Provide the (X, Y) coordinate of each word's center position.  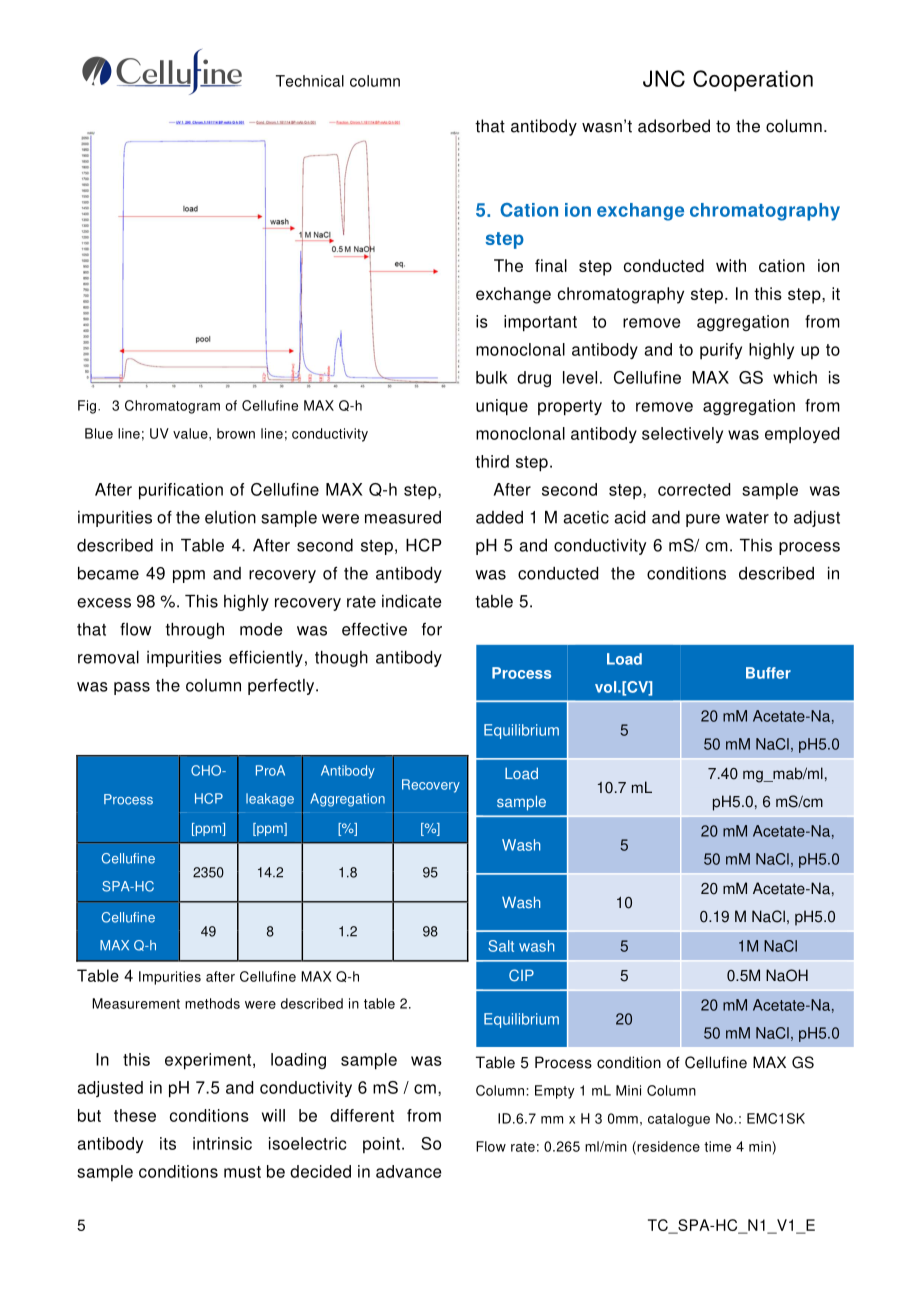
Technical (310, 81)
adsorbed (674, 126)
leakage (270, 800)
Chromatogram (172, 407)
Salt (501, 946)
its (168, 1143)
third (492, 461)
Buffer (768, 673)
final (551, 265)
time (717, 1146)
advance (409, 1171)
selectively (682, 435)
